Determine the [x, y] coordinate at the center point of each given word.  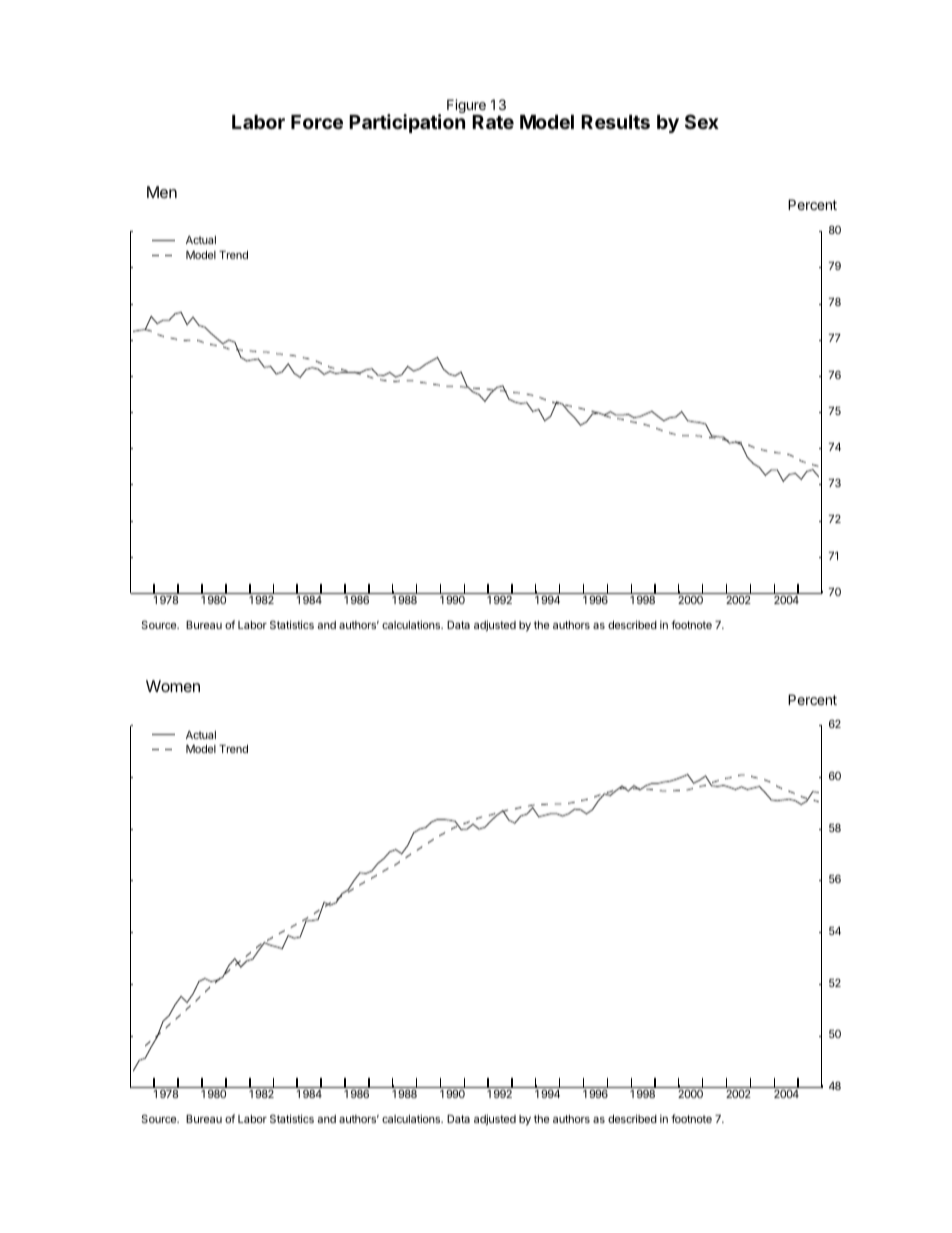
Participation [407, 123]
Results [615, 122]
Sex [702, 121]
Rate [493, 122]
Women [173, 686]
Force [317, 122]
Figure [466, 107]
